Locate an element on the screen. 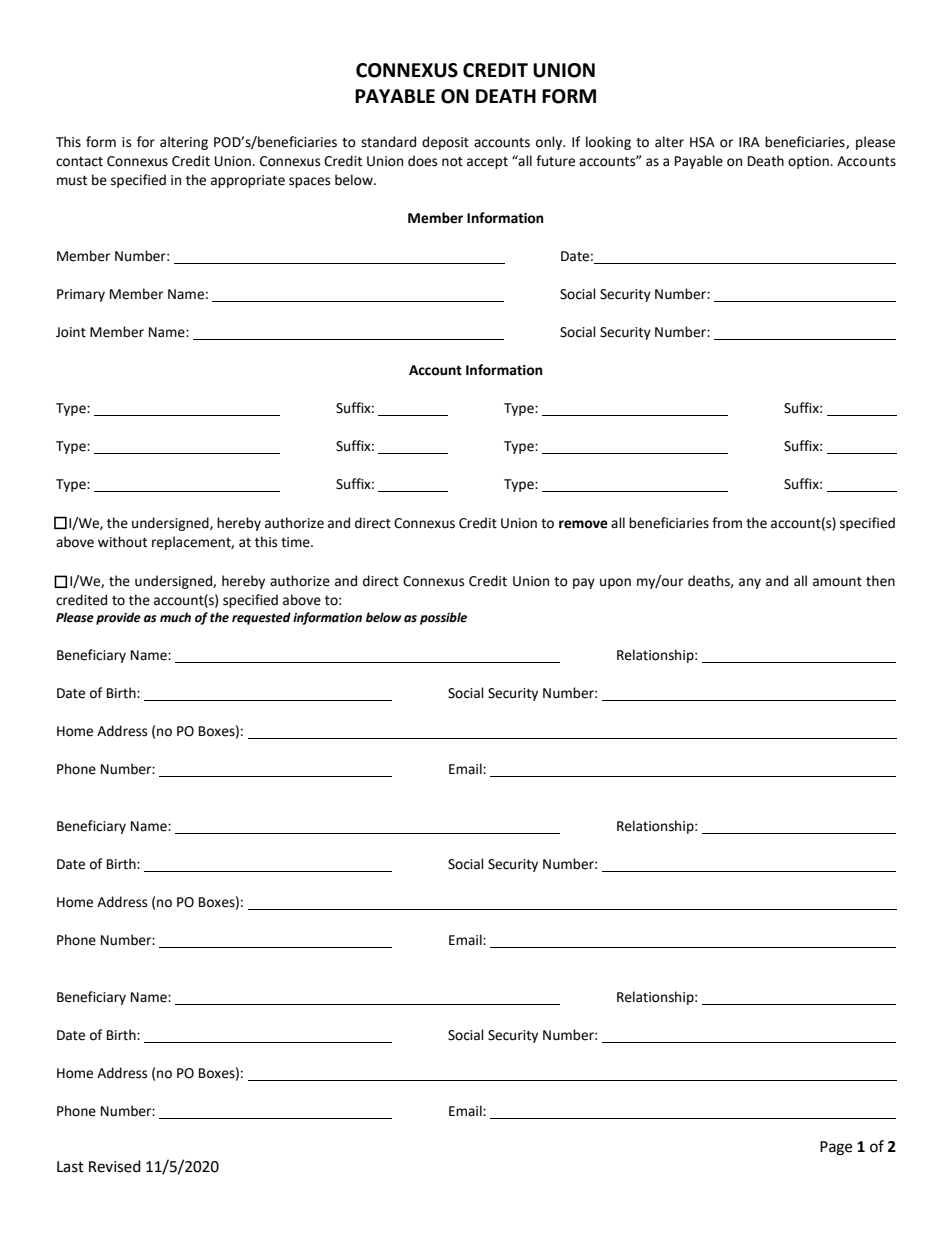  option is located at coordinates (809, 162).
